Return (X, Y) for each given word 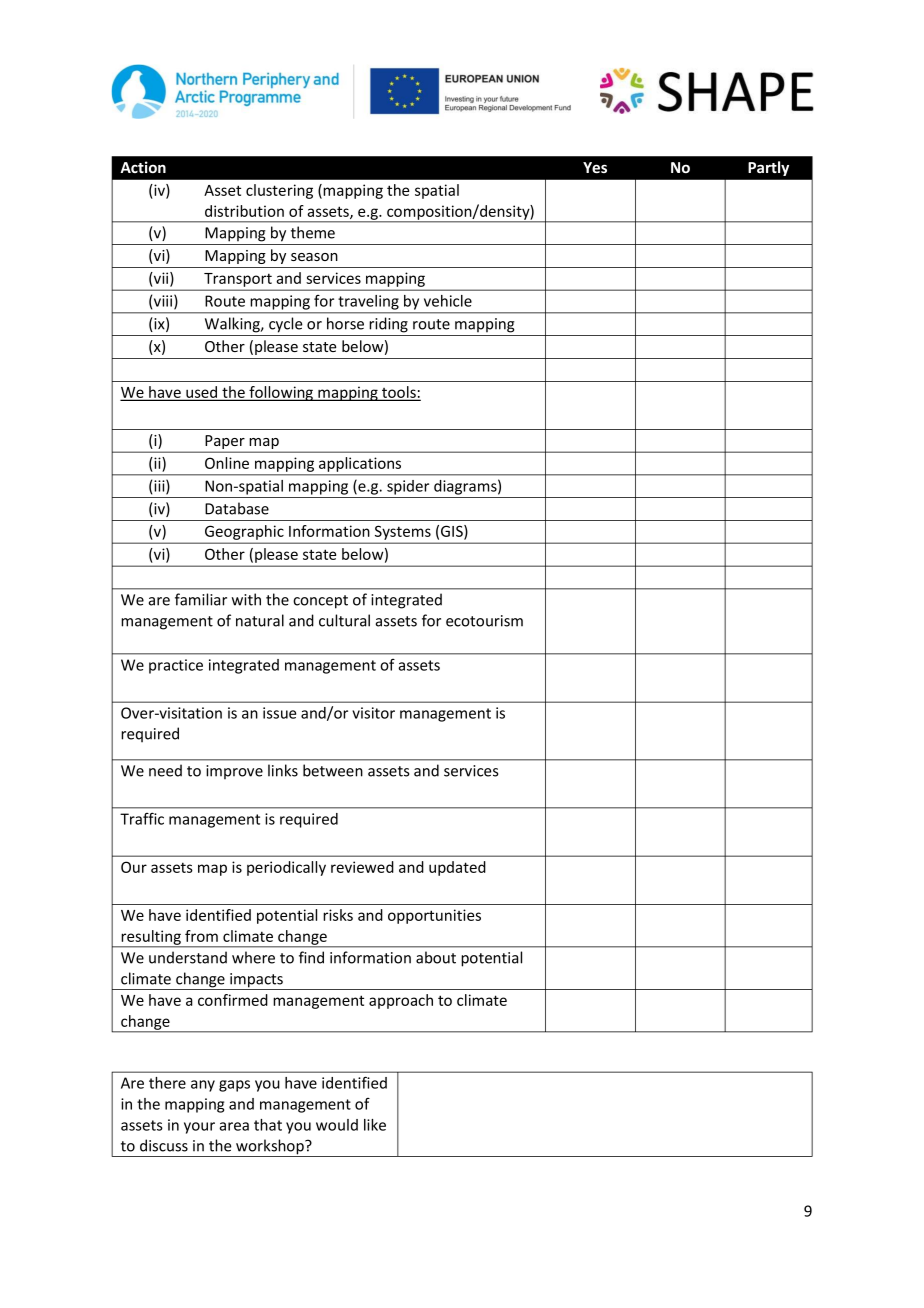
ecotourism (484, 621)
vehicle (448, 301)
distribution (244, 211)
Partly (768, 168)
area (234, 1126)
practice (176, 666)
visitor (373, 713)
